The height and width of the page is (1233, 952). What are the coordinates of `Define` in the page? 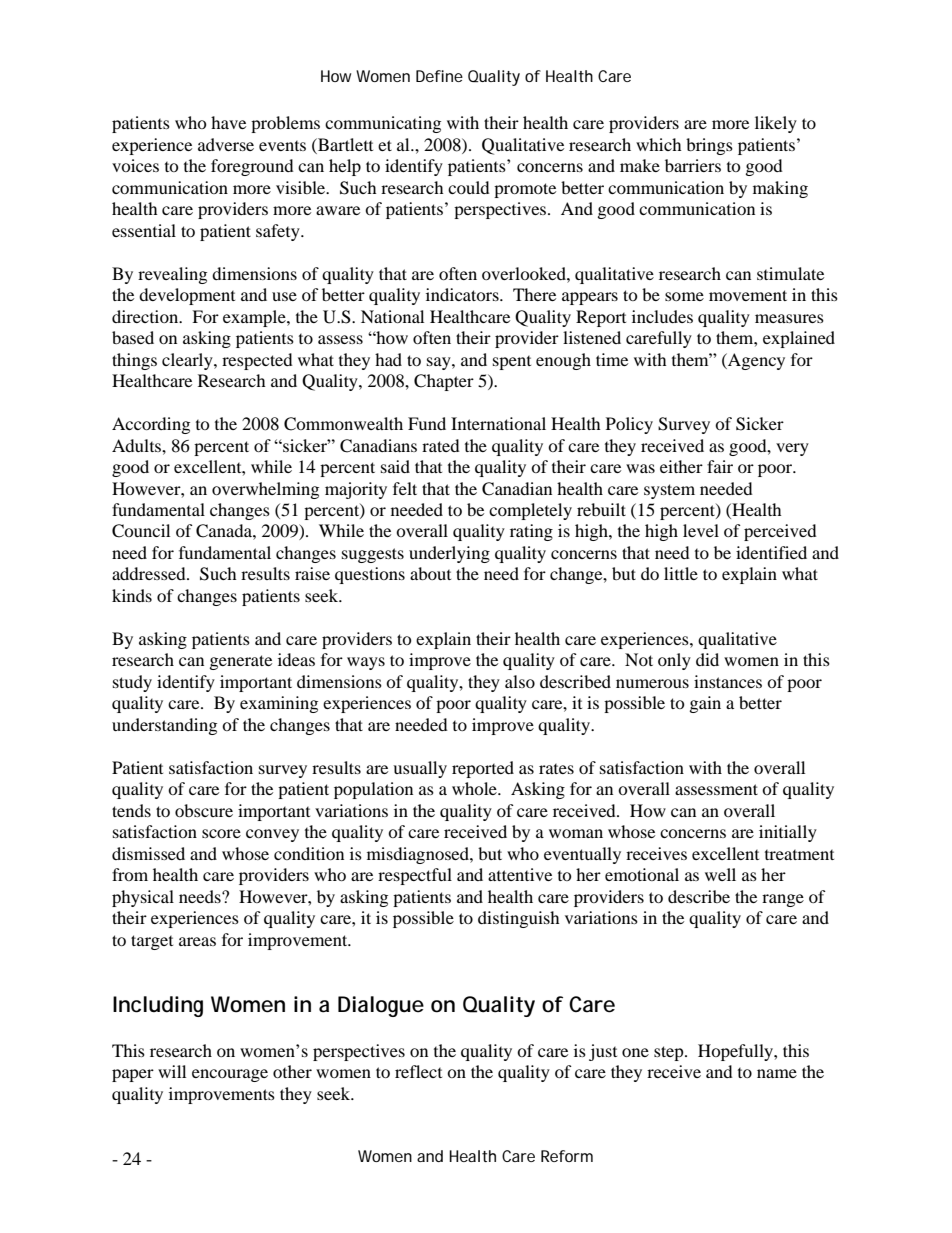 It's located at (439, 76).
